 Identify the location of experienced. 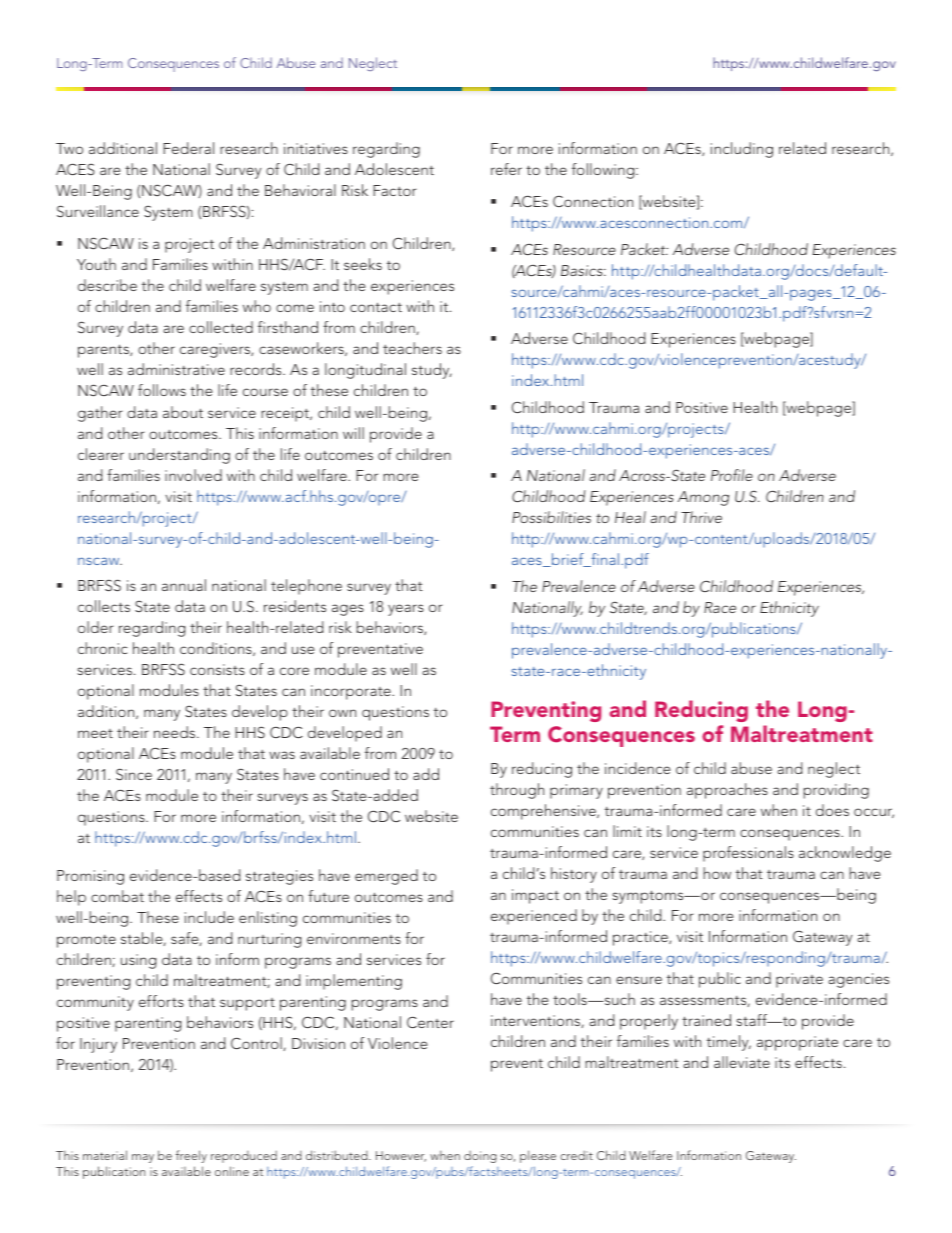
(534, 917).
